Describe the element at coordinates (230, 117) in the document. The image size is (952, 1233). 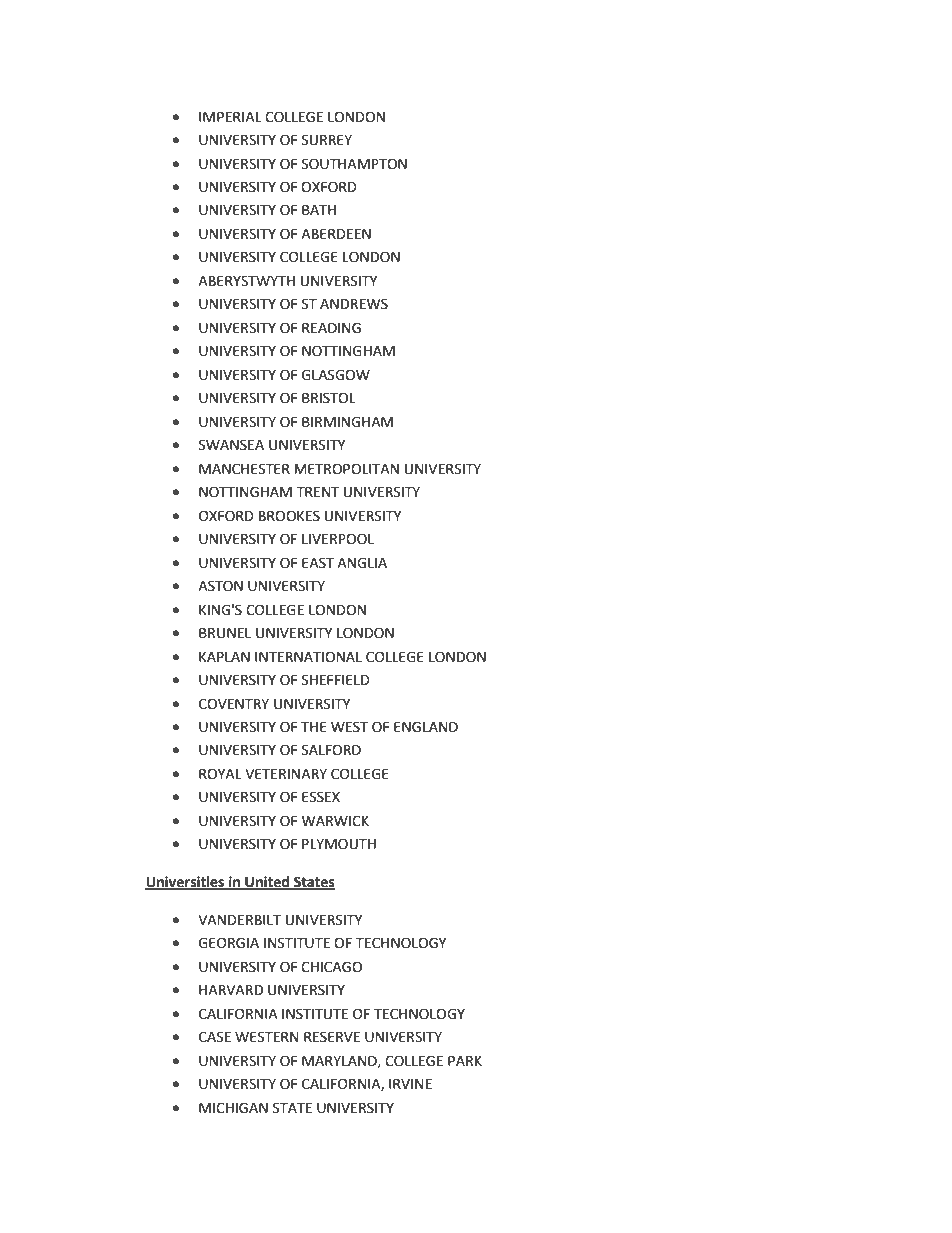
I see `IMPERIAL` at that location.
